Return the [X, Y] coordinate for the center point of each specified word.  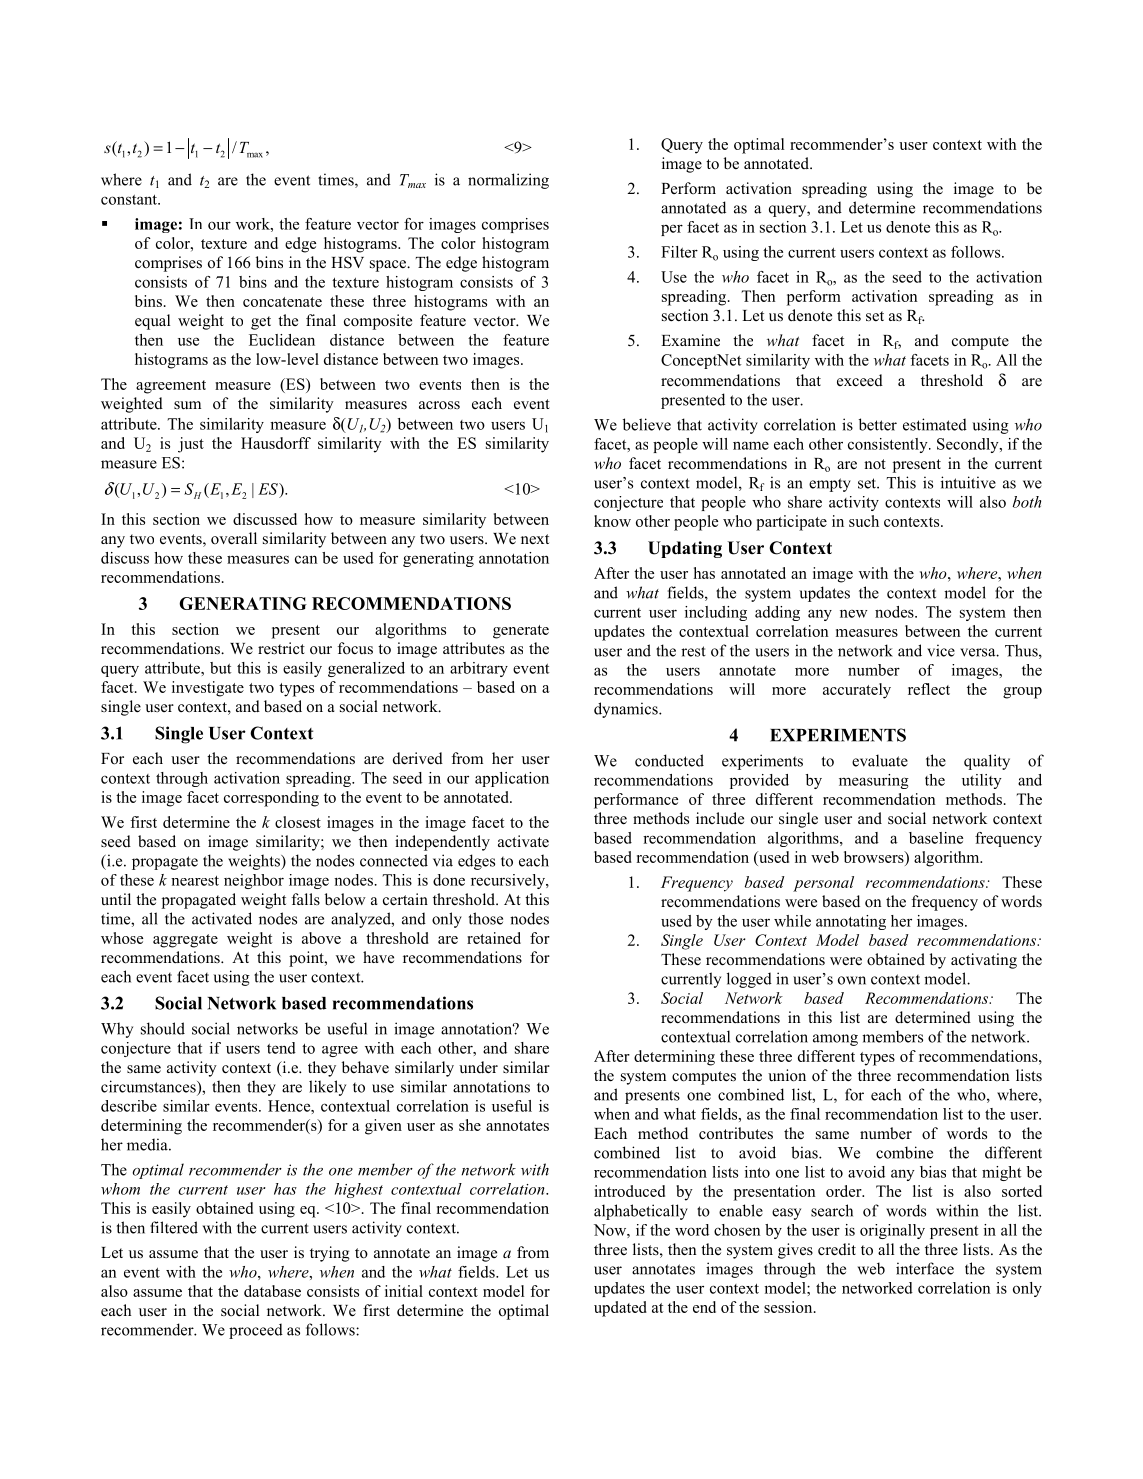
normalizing [508, 181]
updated [620, 1309]
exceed [860, 380]
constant [130, 200]
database [272, 1291]
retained [494, 938]
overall [234, 538]
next [535, 539]
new [854, 613]
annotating [851, 922]
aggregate [185, 941]
